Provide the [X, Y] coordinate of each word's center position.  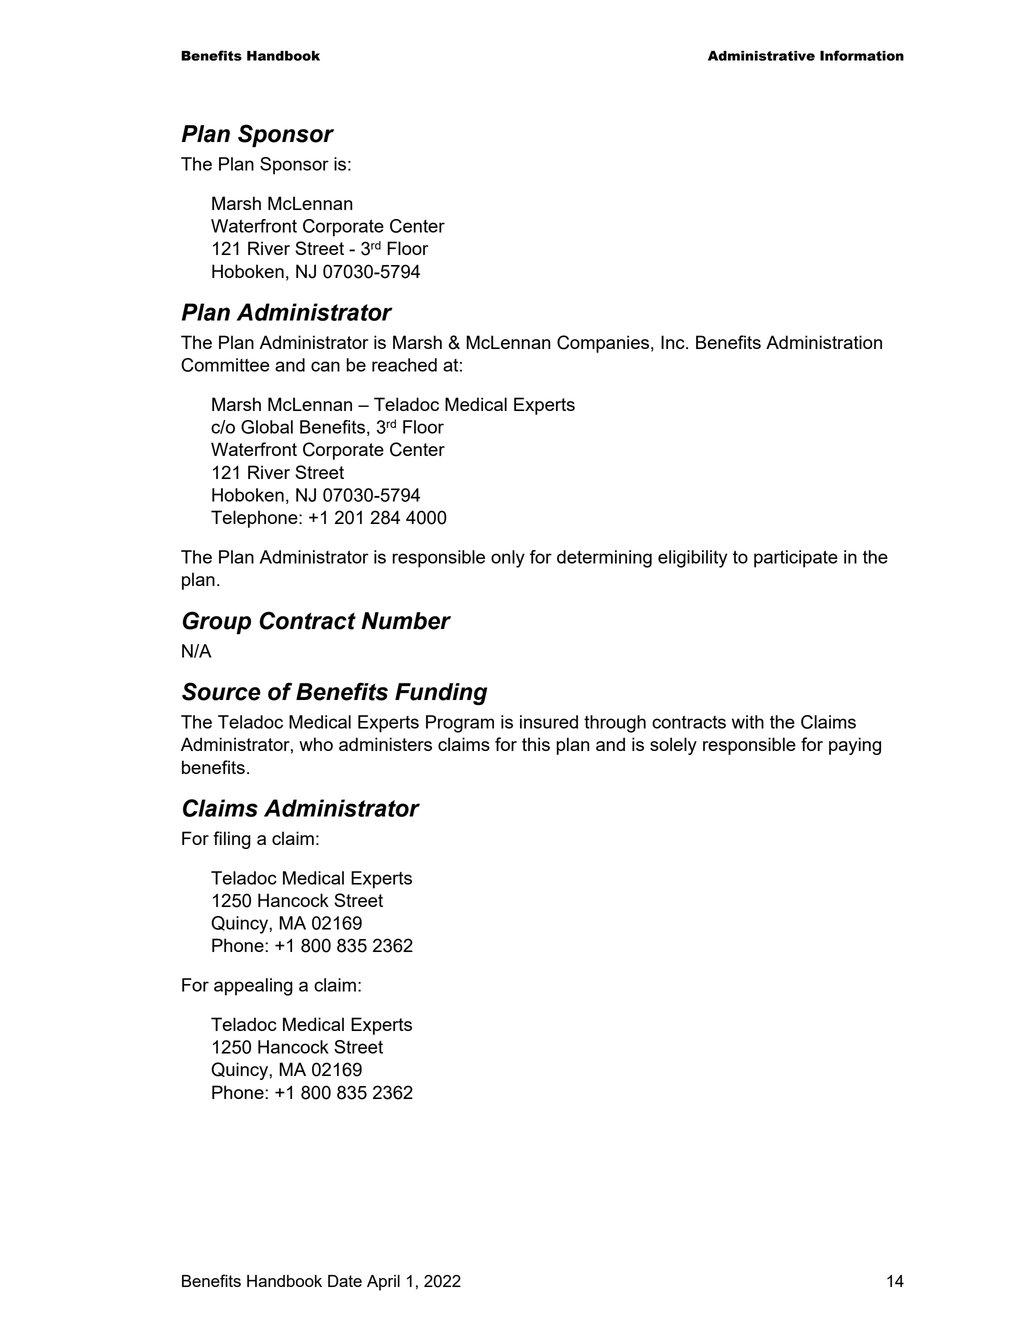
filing [232, 840]
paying [855, 746]
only [508, 559]
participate [796, 559]
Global [267, 427]
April [383, 1283]
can [325, 366]
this [536, 744]
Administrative [761, 56]
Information [862, 55]
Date [345, 1281]
